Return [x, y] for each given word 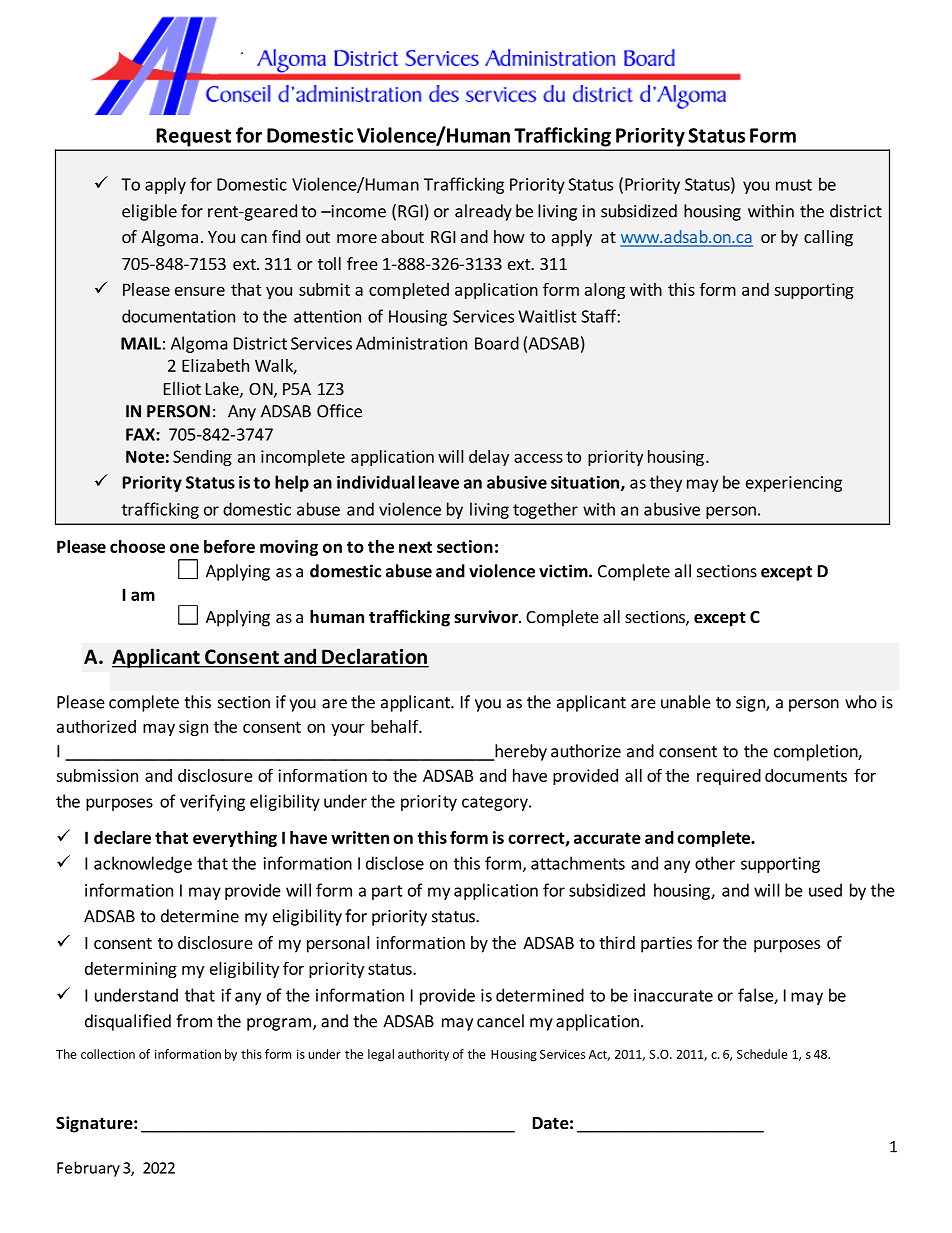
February [88, 1169]
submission [97, 775]
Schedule [762, 1054]
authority [423, 1055]
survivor [487, 617]
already [483, 212]
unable [686, 702]
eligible [149, 212]
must [794, 185]
